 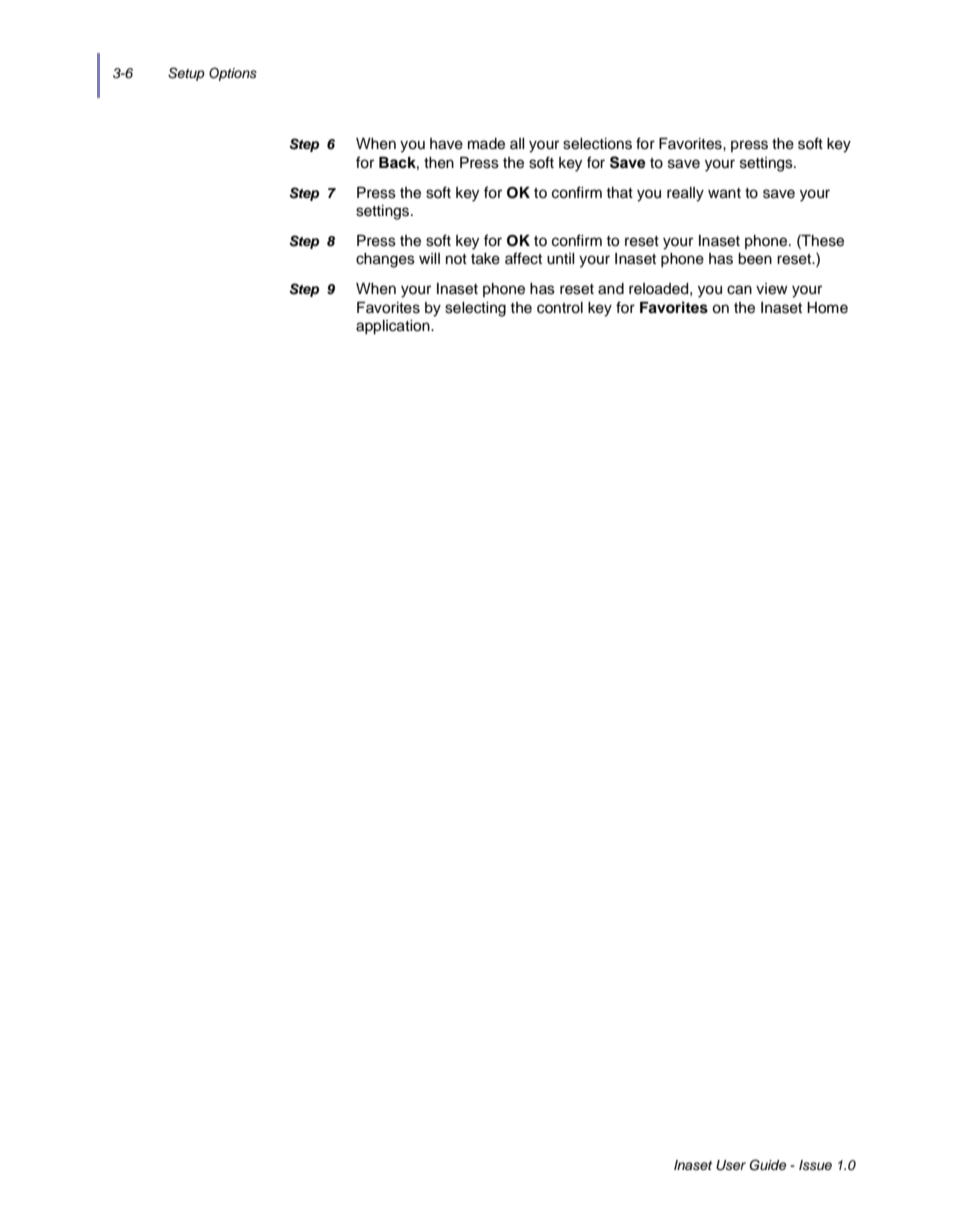 I want to click on Options, so click(x=233, y=74).
